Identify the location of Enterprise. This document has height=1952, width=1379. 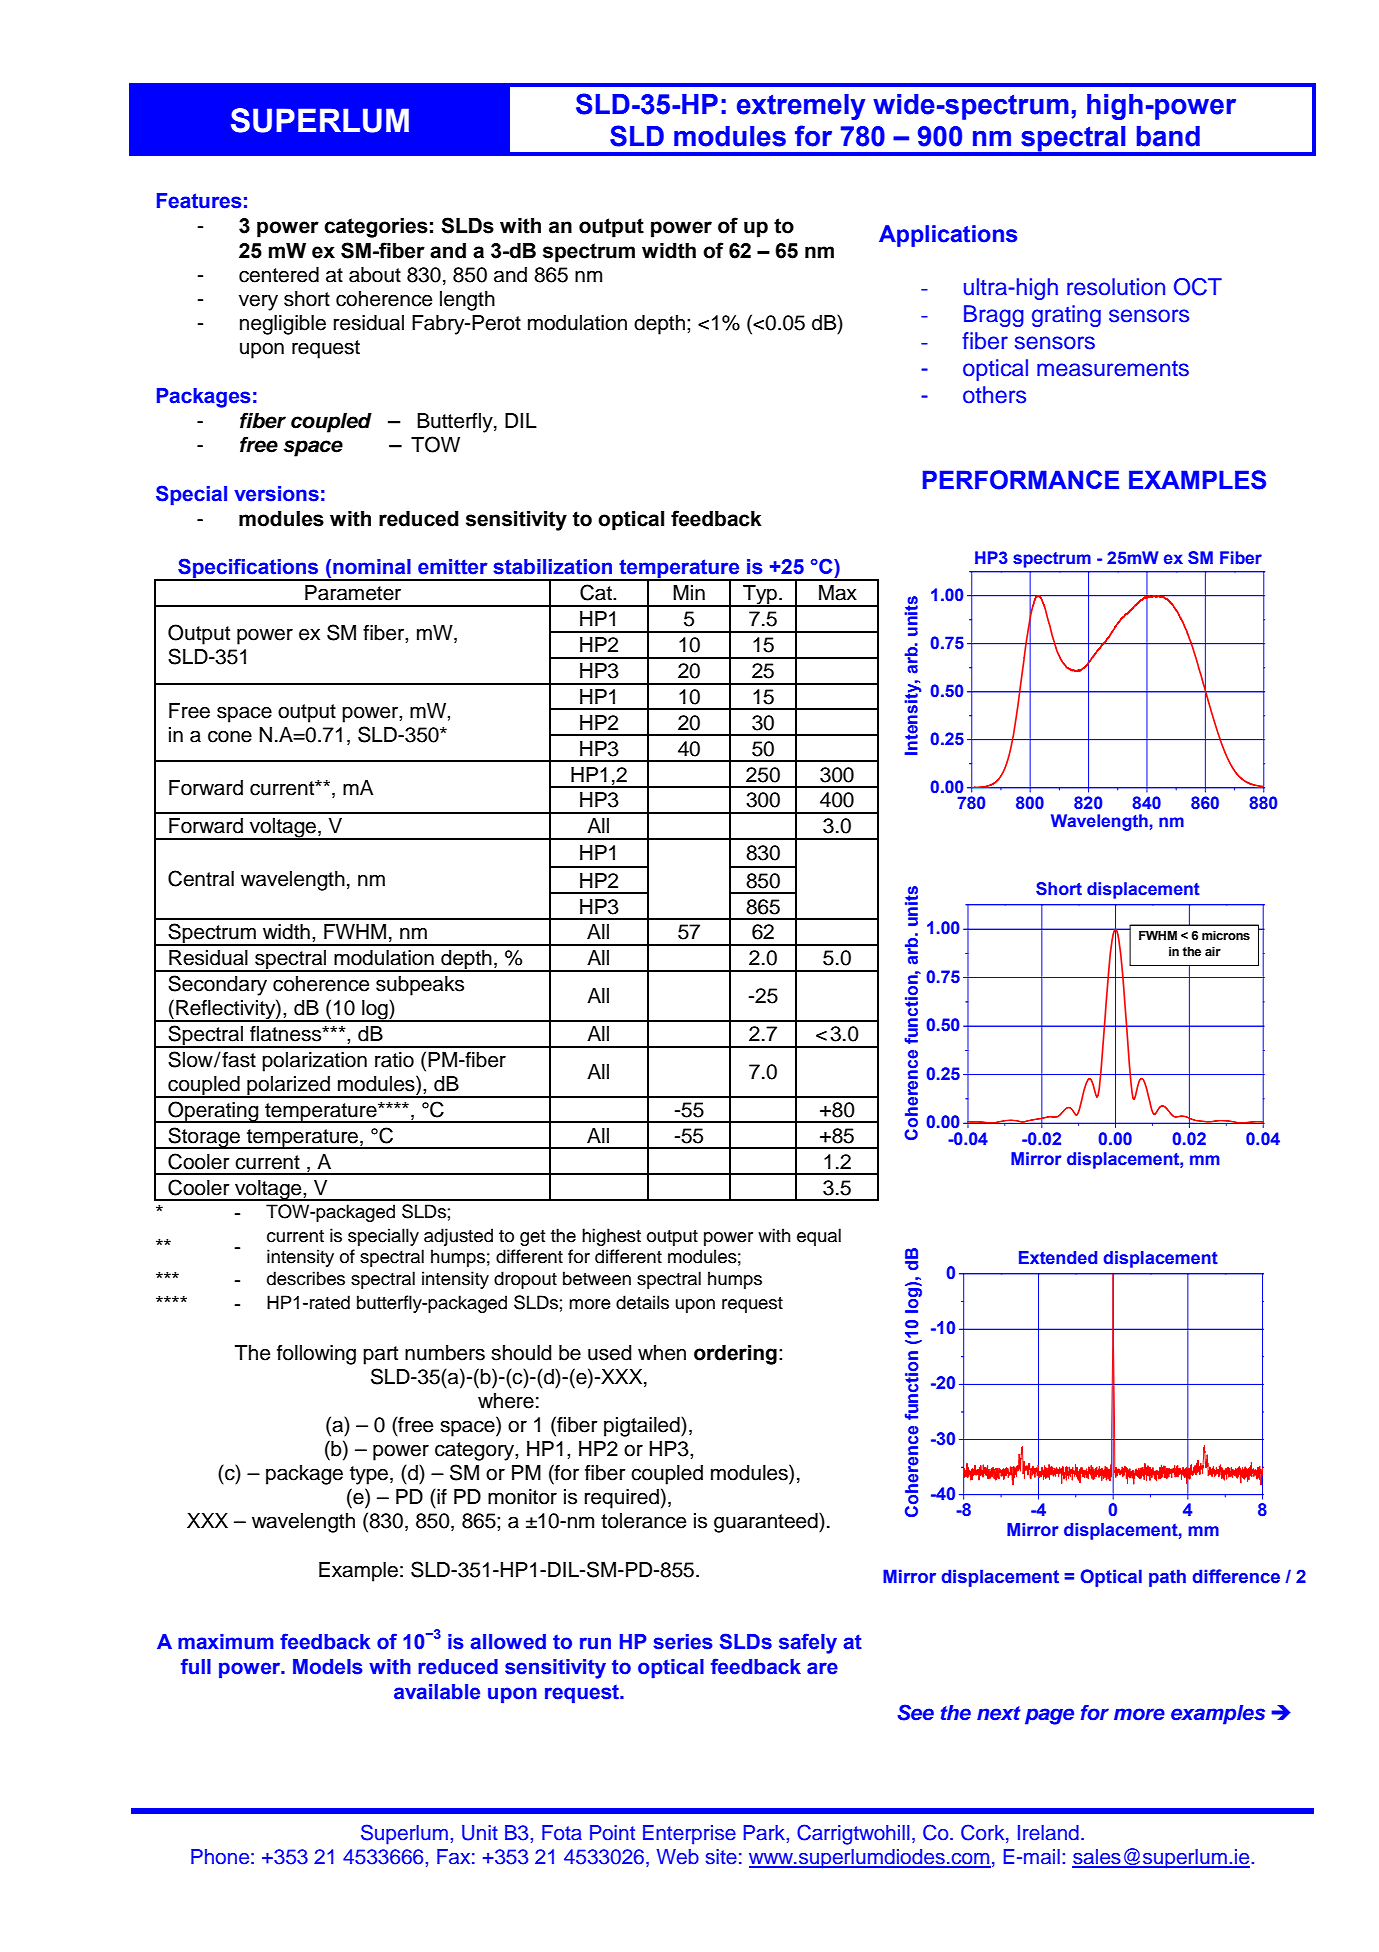
(689, 1835).
